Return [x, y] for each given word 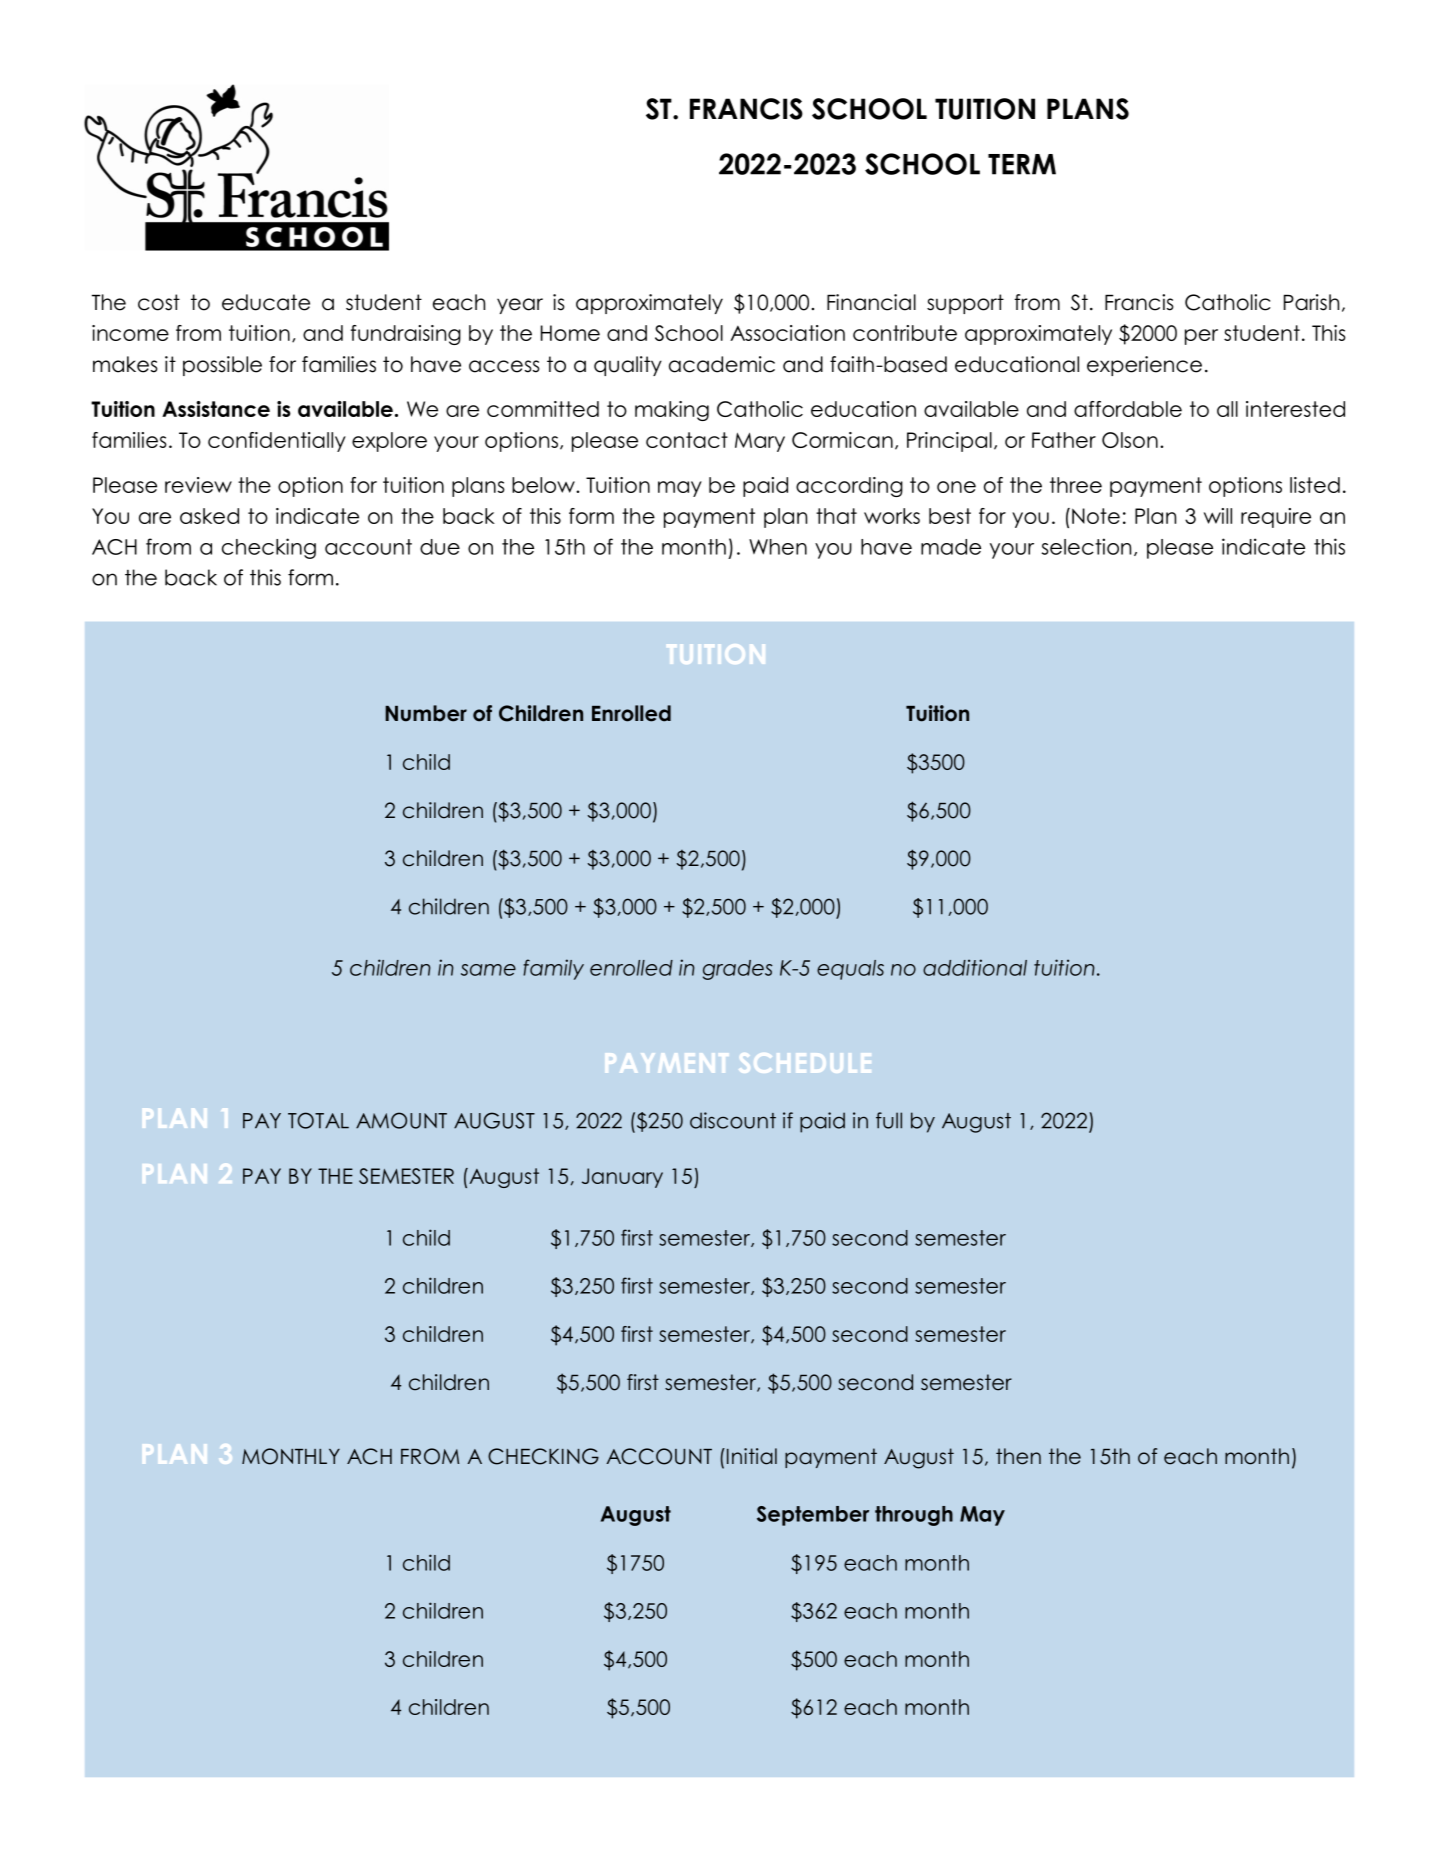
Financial [871, 302]
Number [426, 713]
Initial [750, 1456]
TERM [1022, 164]
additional [975, 967]
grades [738, 970]
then [1018, 1456]
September [813, 1516]
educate [266, 302]
